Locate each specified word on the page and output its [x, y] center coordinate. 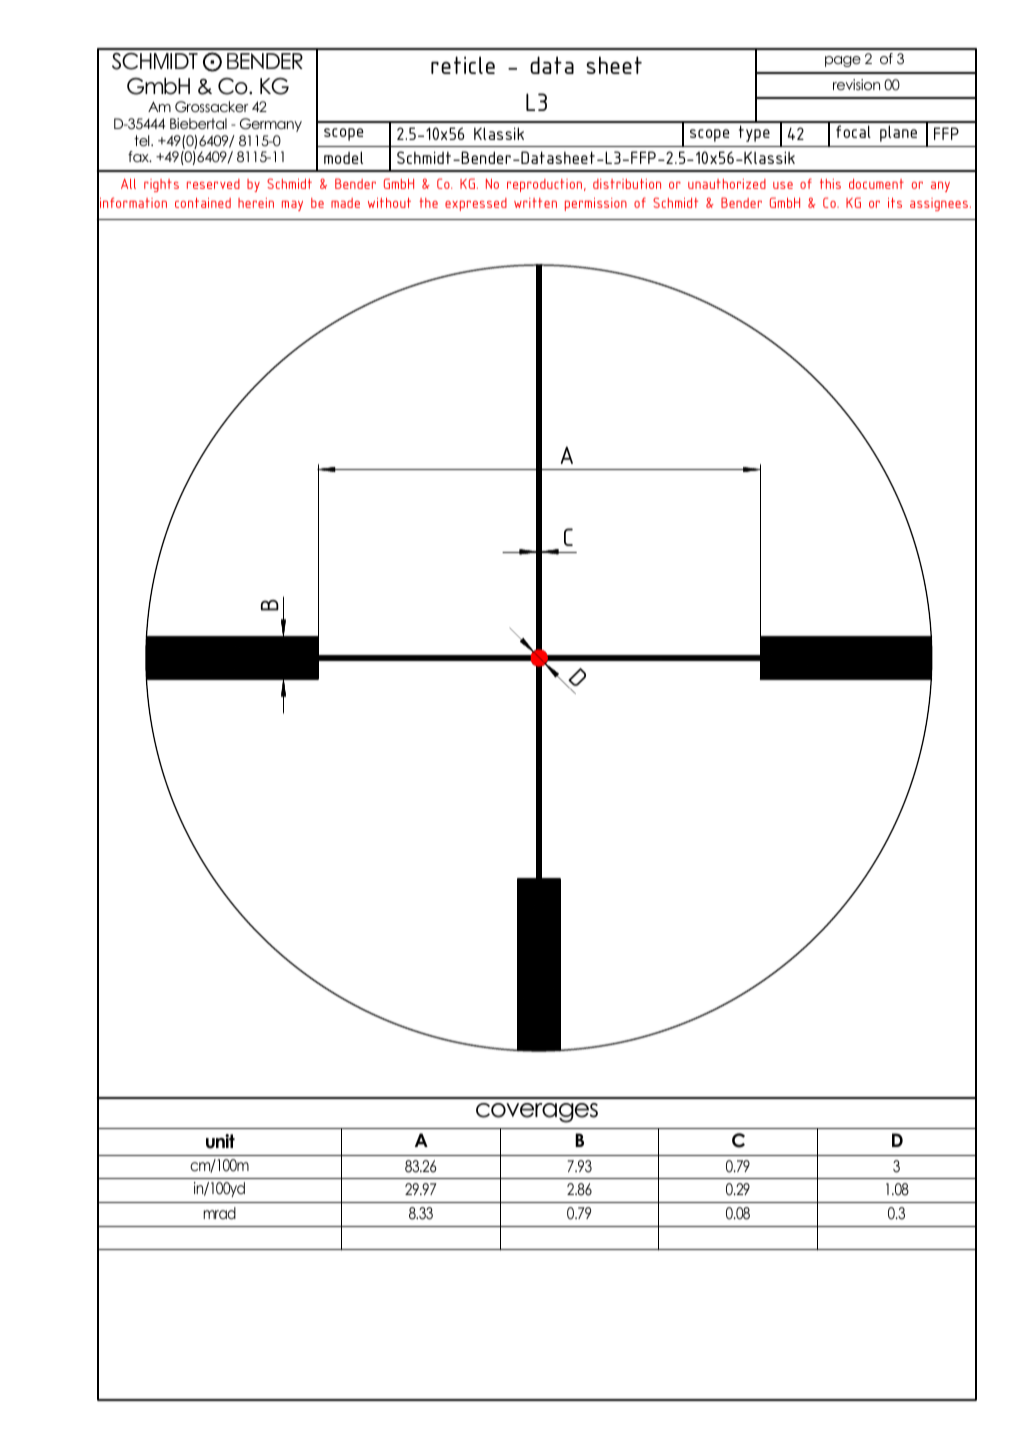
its [895, 203]
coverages [537, 1113]
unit [220, 1141]
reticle [463, 65]
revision [856, 84]
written [535, 203]
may [292, 206]
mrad [219, 1213]
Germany [271, 125]
